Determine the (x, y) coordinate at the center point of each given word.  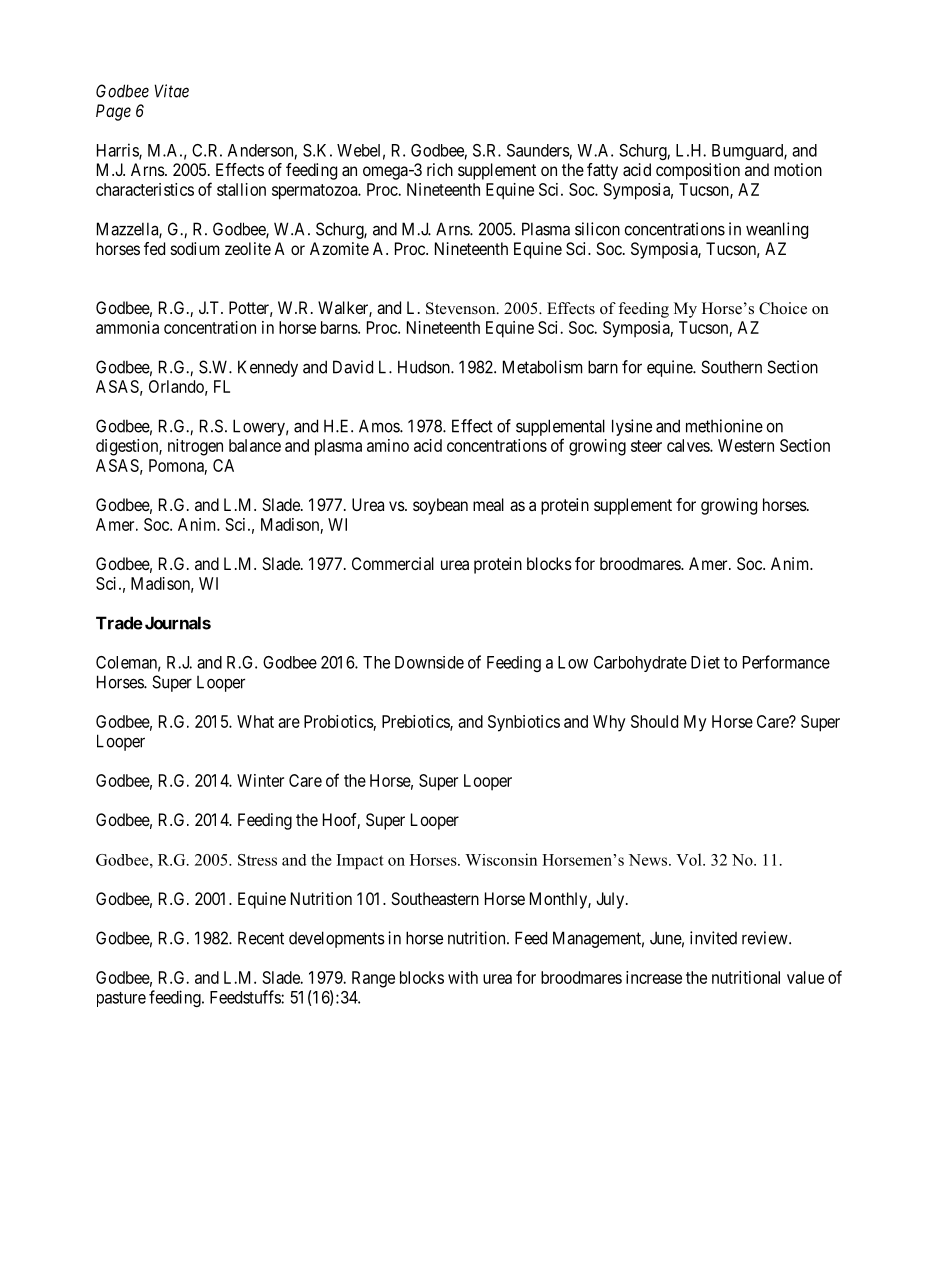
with (463, 977)
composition (698, 171)
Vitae (171, 91)
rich (440, 169)
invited (713, 938)
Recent (261, 938)
